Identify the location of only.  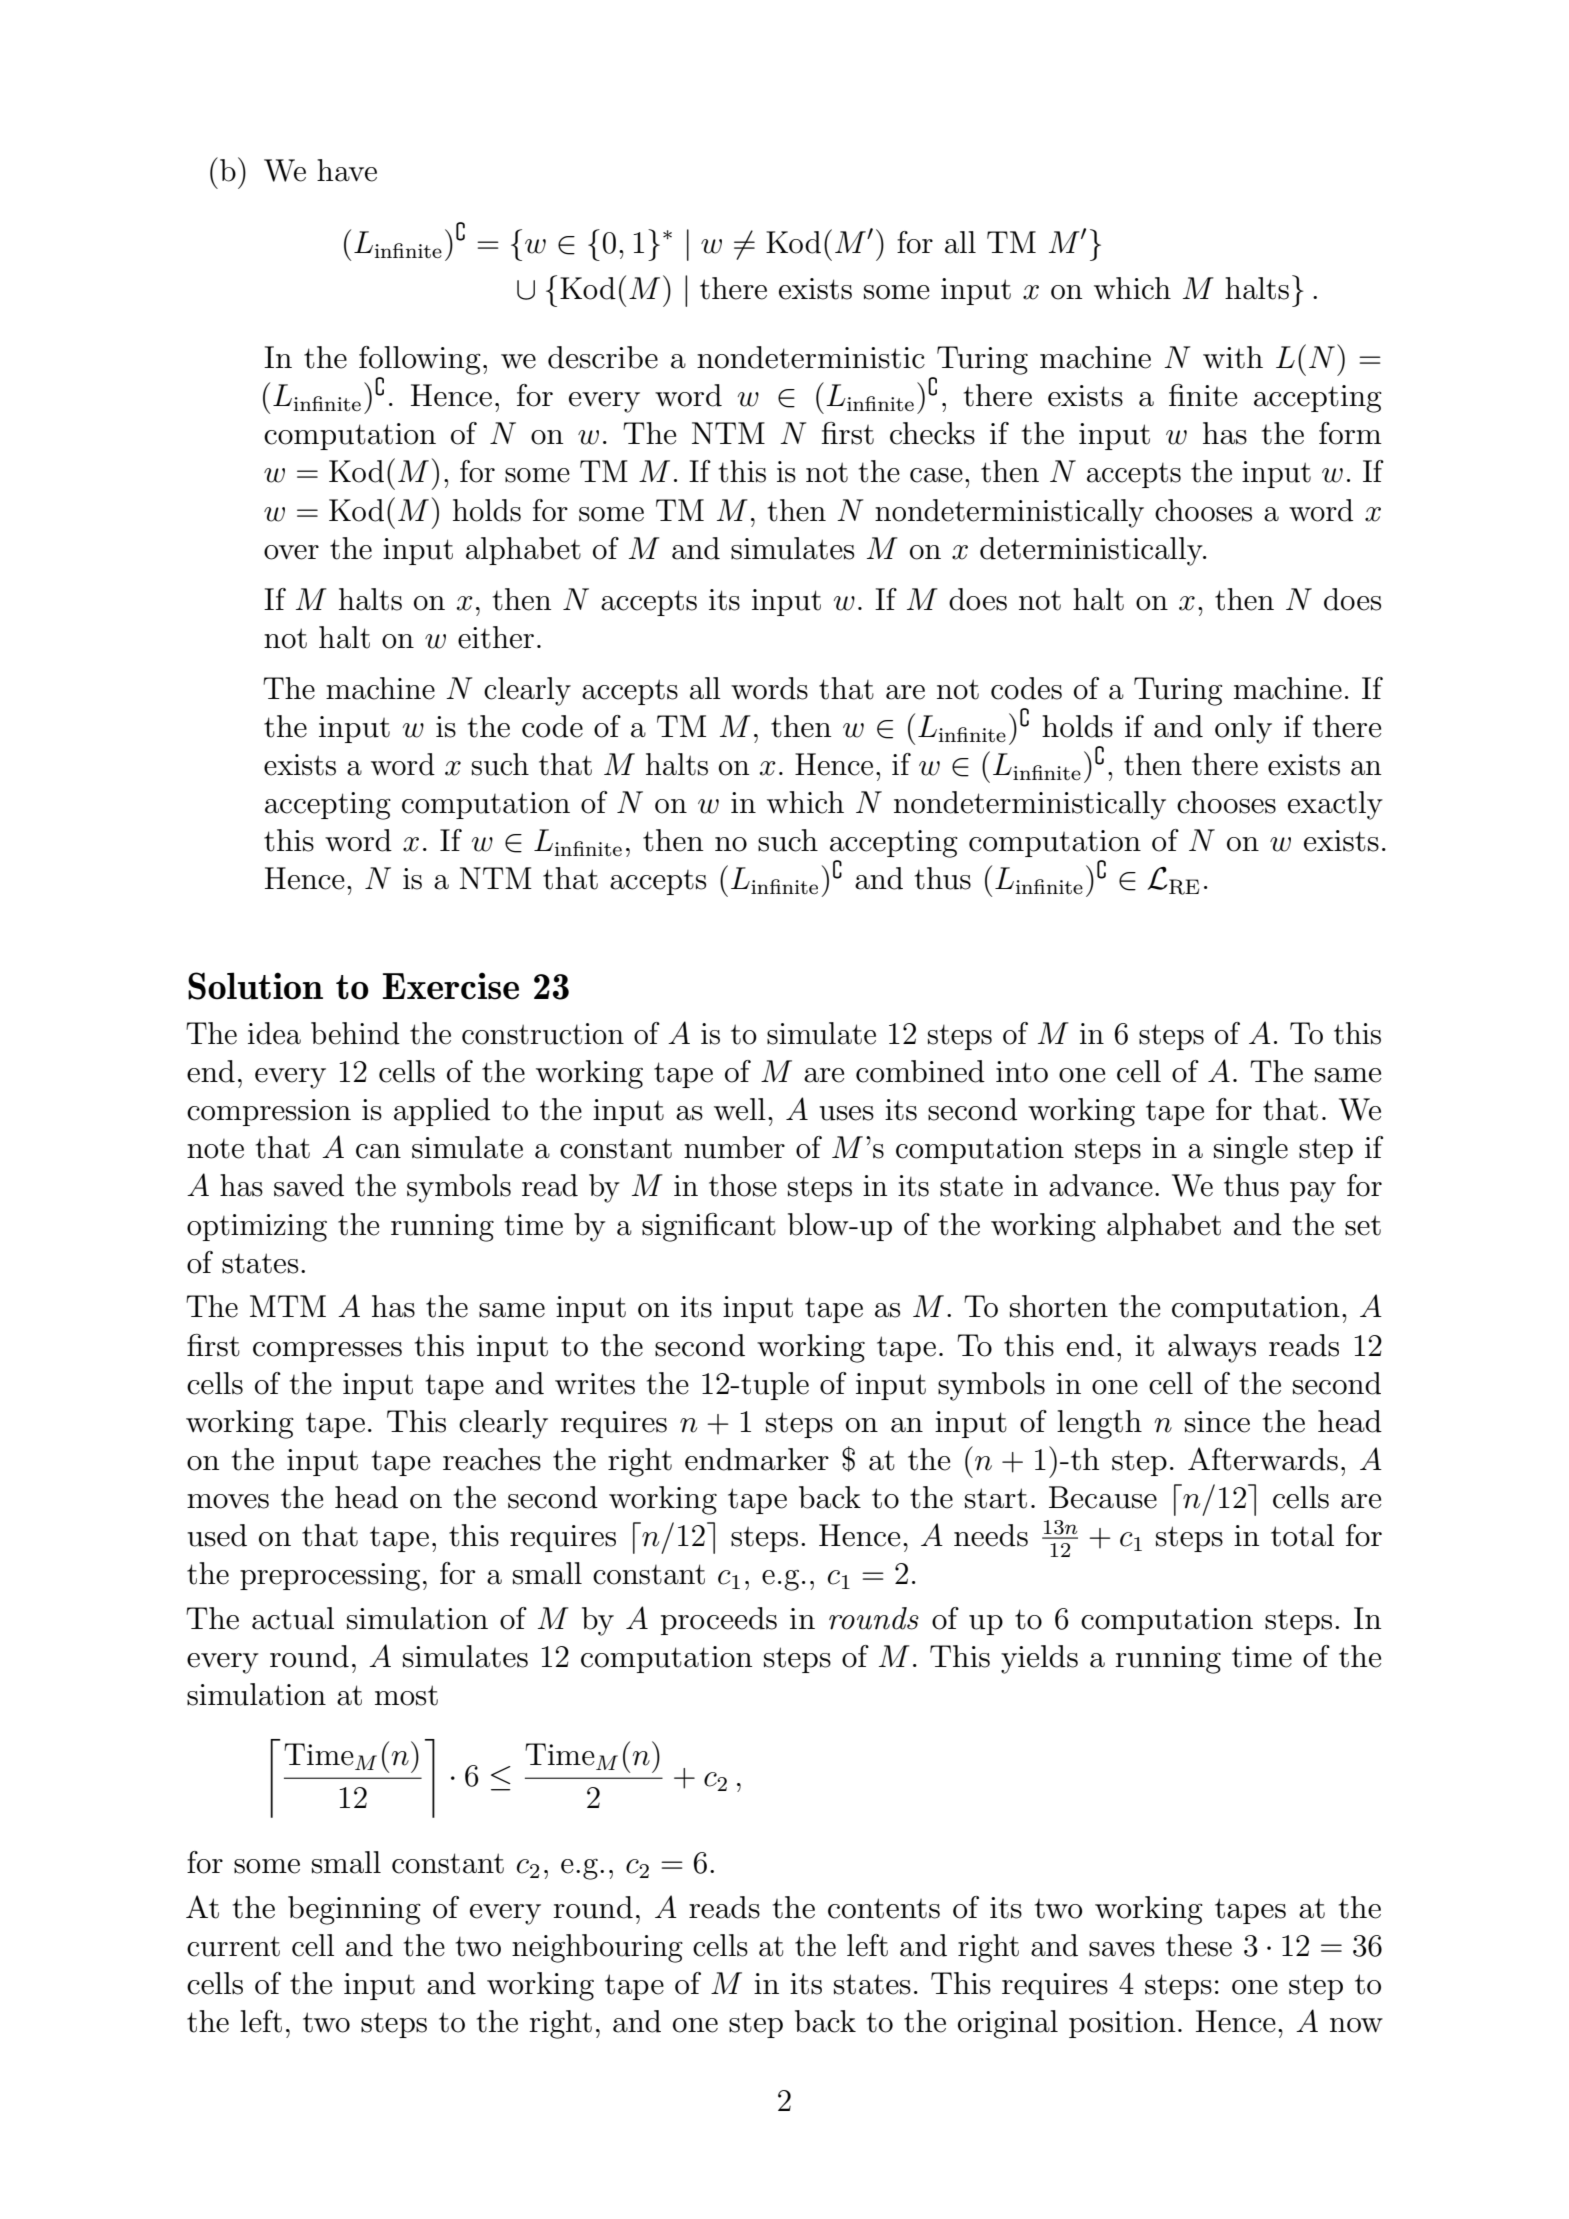
(1243, 729).
